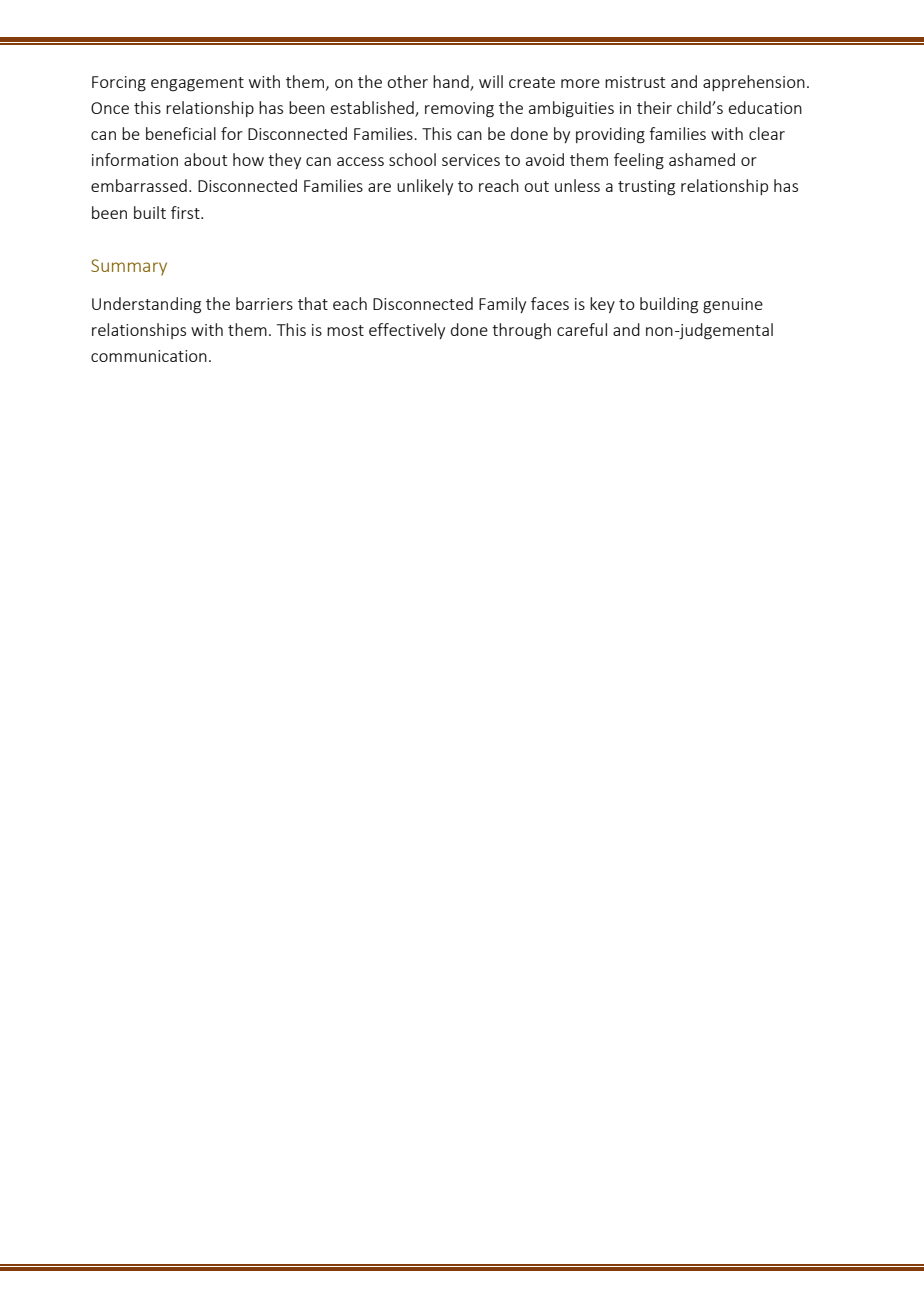  What do you see at coordinates (733, 306) in the document?
I see `genuine` at bounding box center [733, 306].
